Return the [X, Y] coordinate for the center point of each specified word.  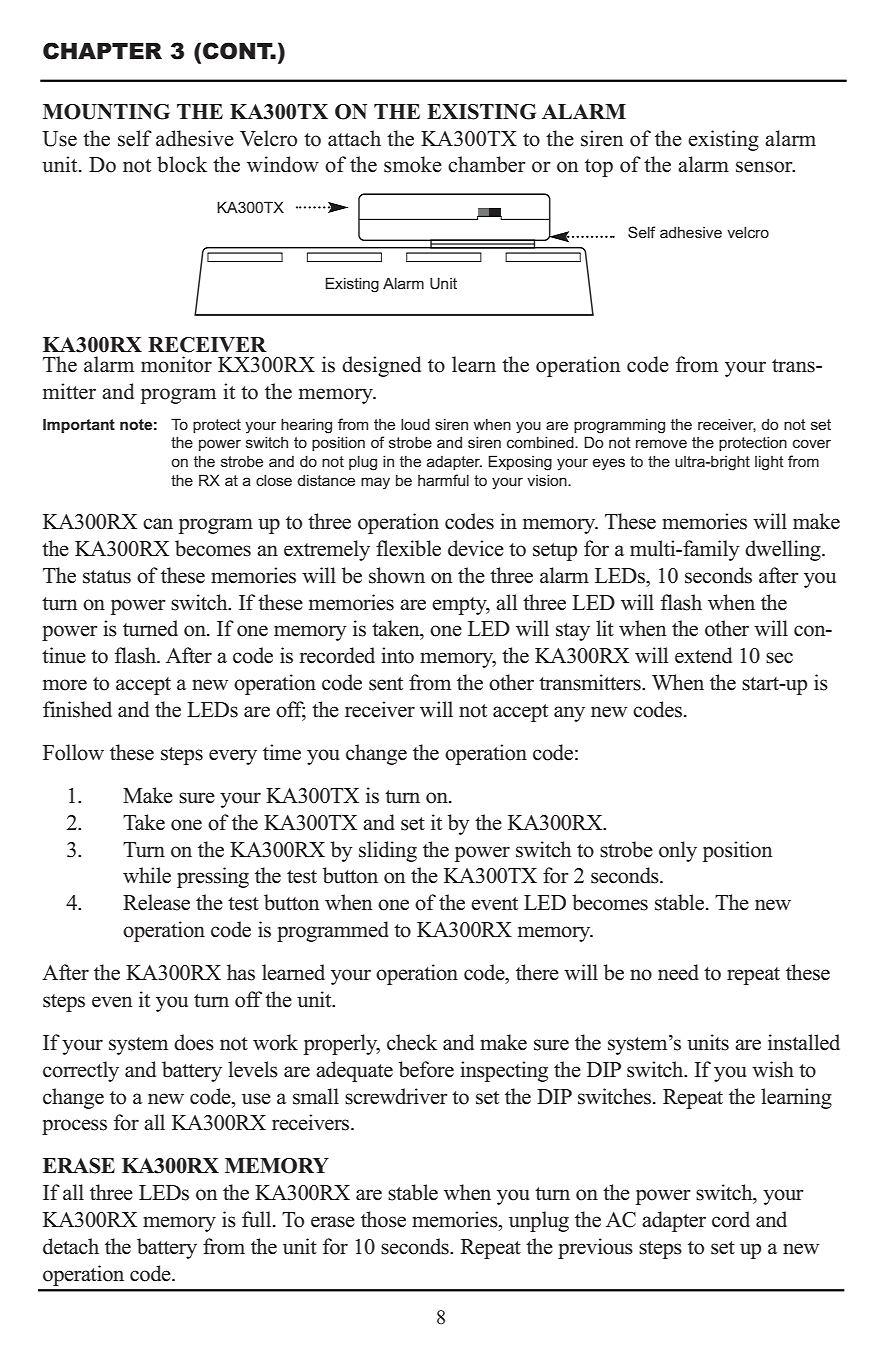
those [383, 1219]
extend [703, 655]
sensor [765, 167]
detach [71, 1246]
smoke [413, 164]
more [65, 685]
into [397, 655]
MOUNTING [106, 112]
